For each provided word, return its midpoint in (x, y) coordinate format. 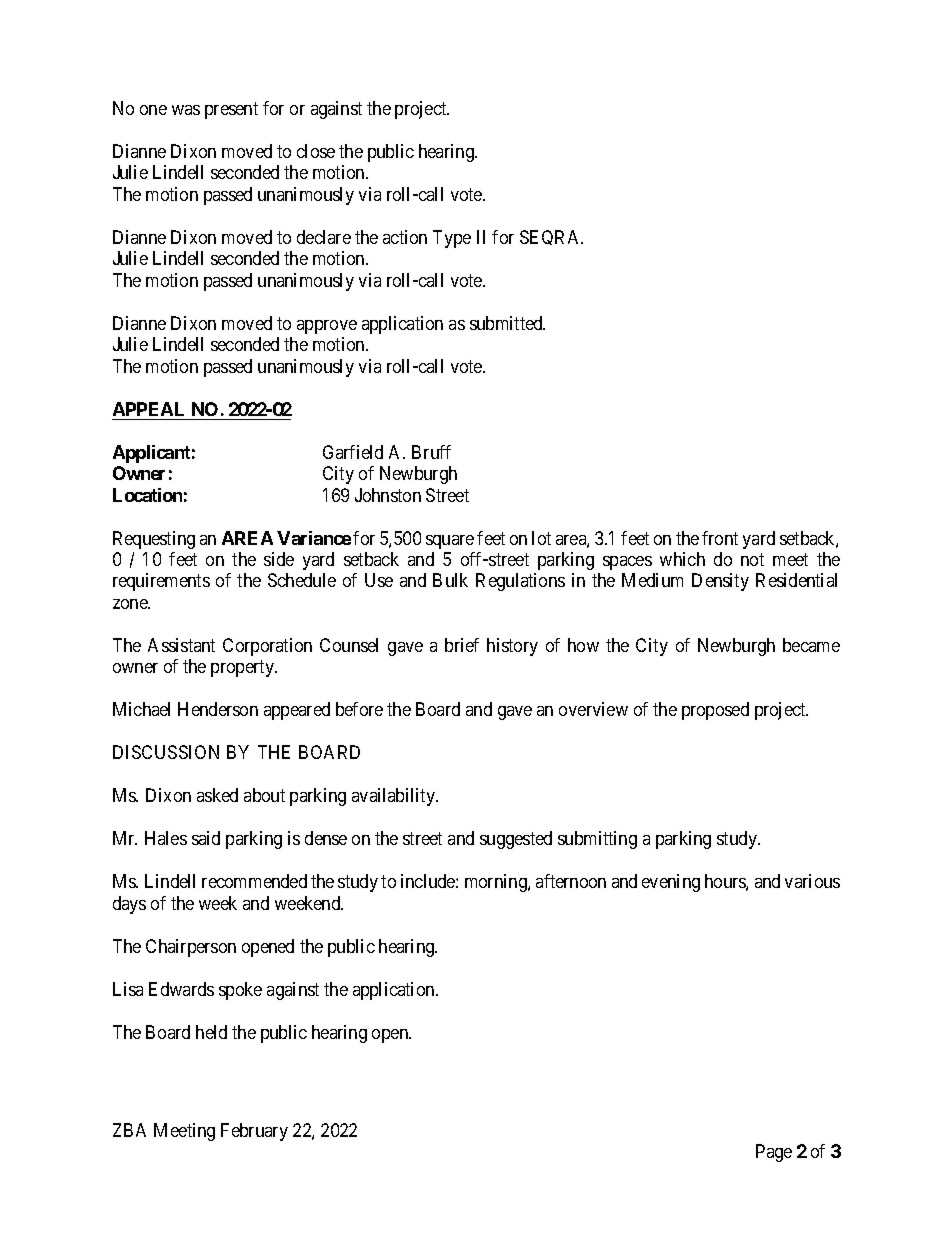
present (231, 110)
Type (452, 239)
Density (720, 582)
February (254, 1132)
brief (462, 645)
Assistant (181, 645)
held (211, 1032)
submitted (507, 323)
